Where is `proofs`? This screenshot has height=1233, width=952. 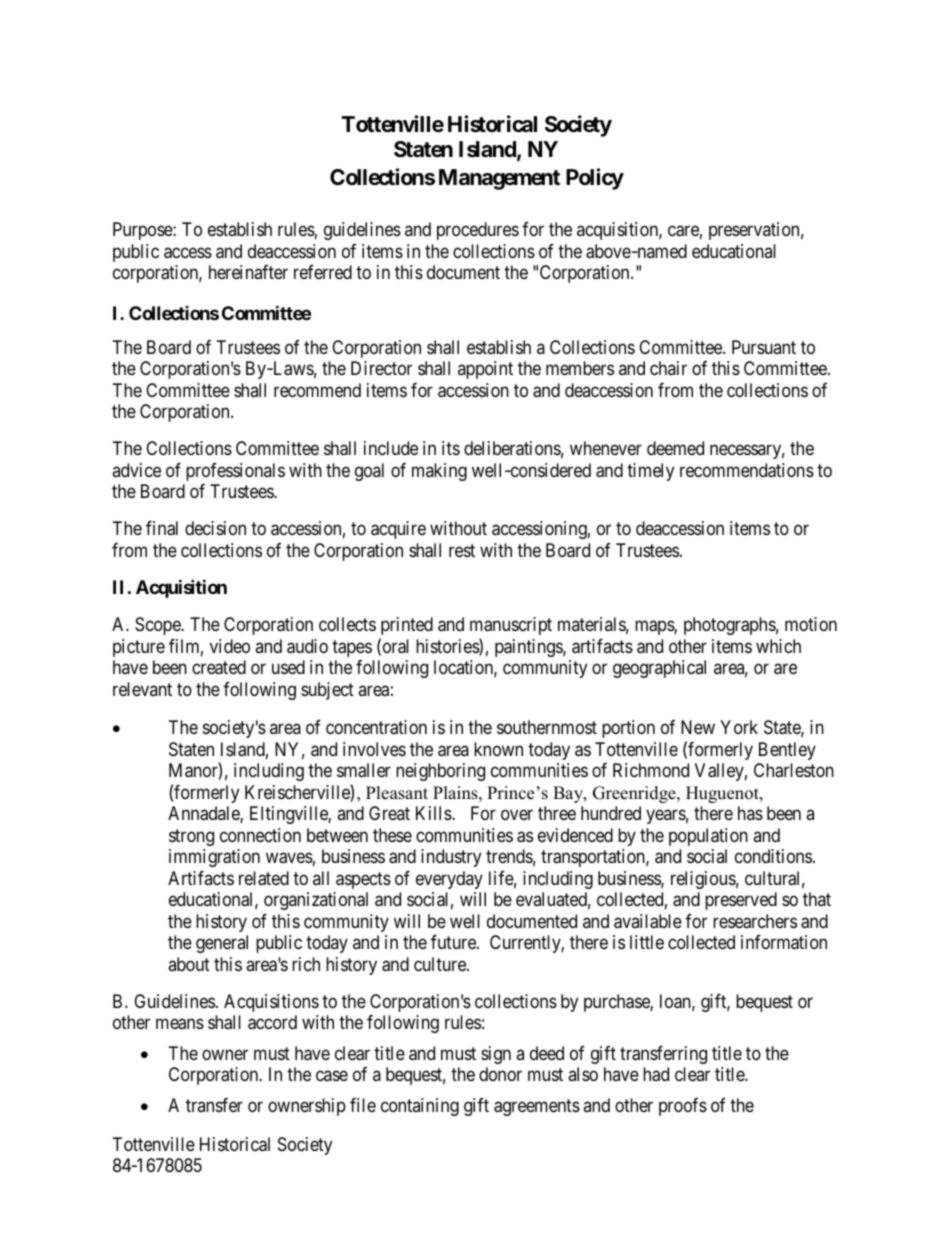
proofs is located at coordinates (683, 1107).
